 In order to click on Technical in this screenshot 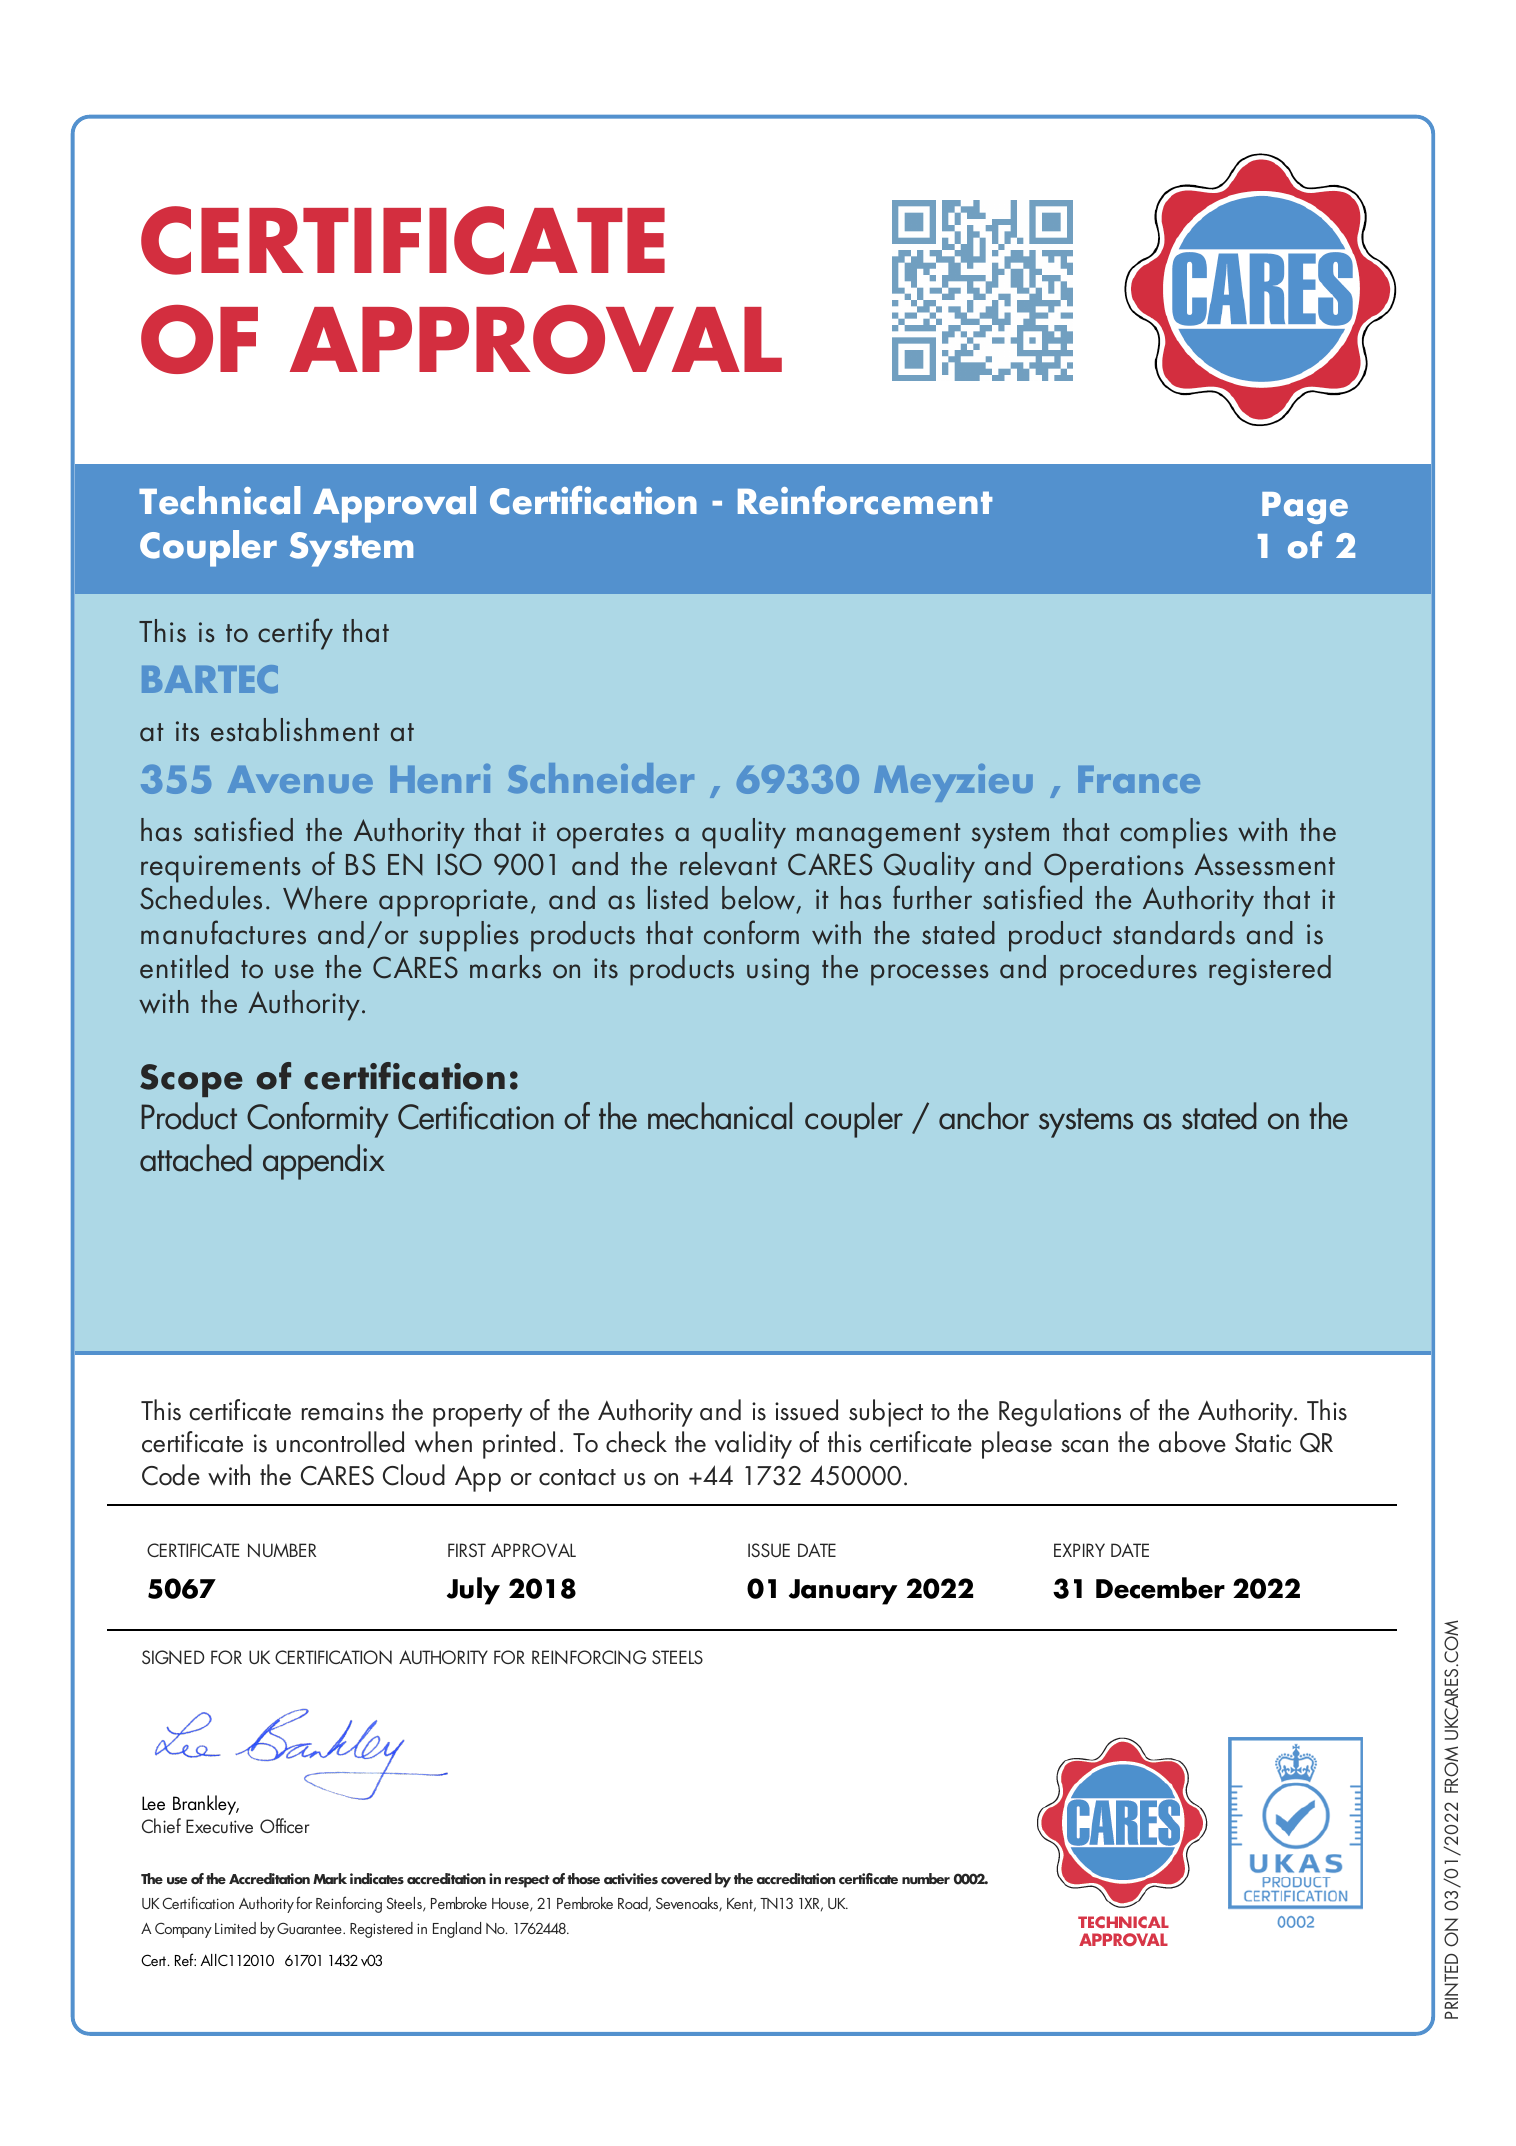, I will do `click(219, 500)`.
